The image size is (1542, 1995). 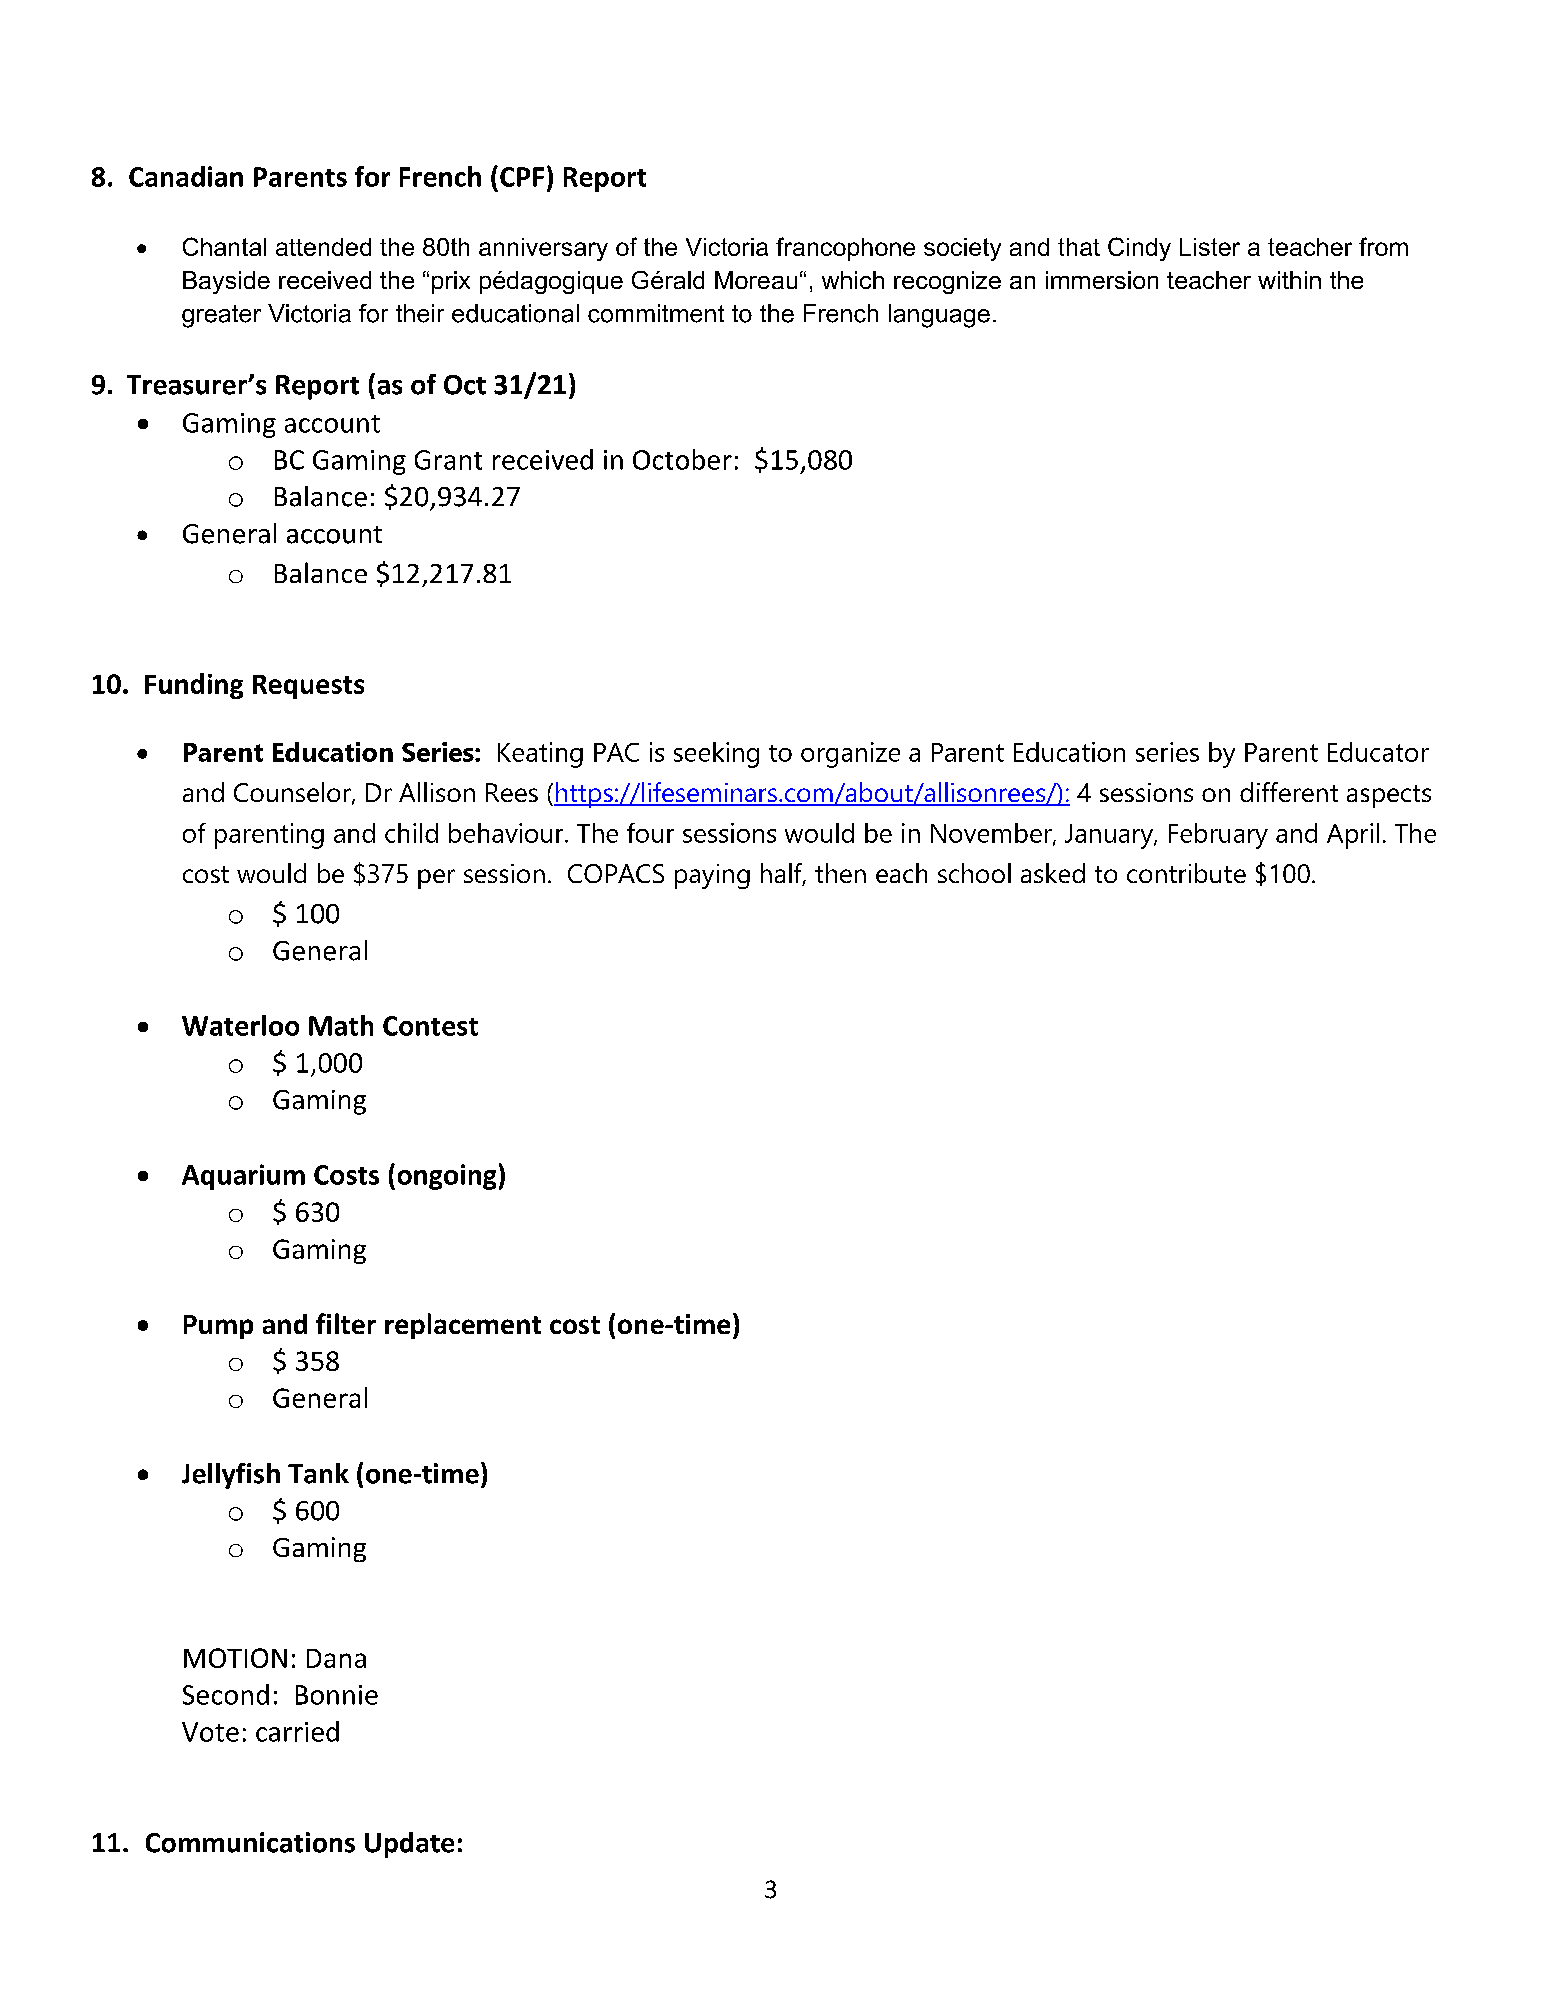 I want to click on Bonnie, so click(x=337, y=1695).
